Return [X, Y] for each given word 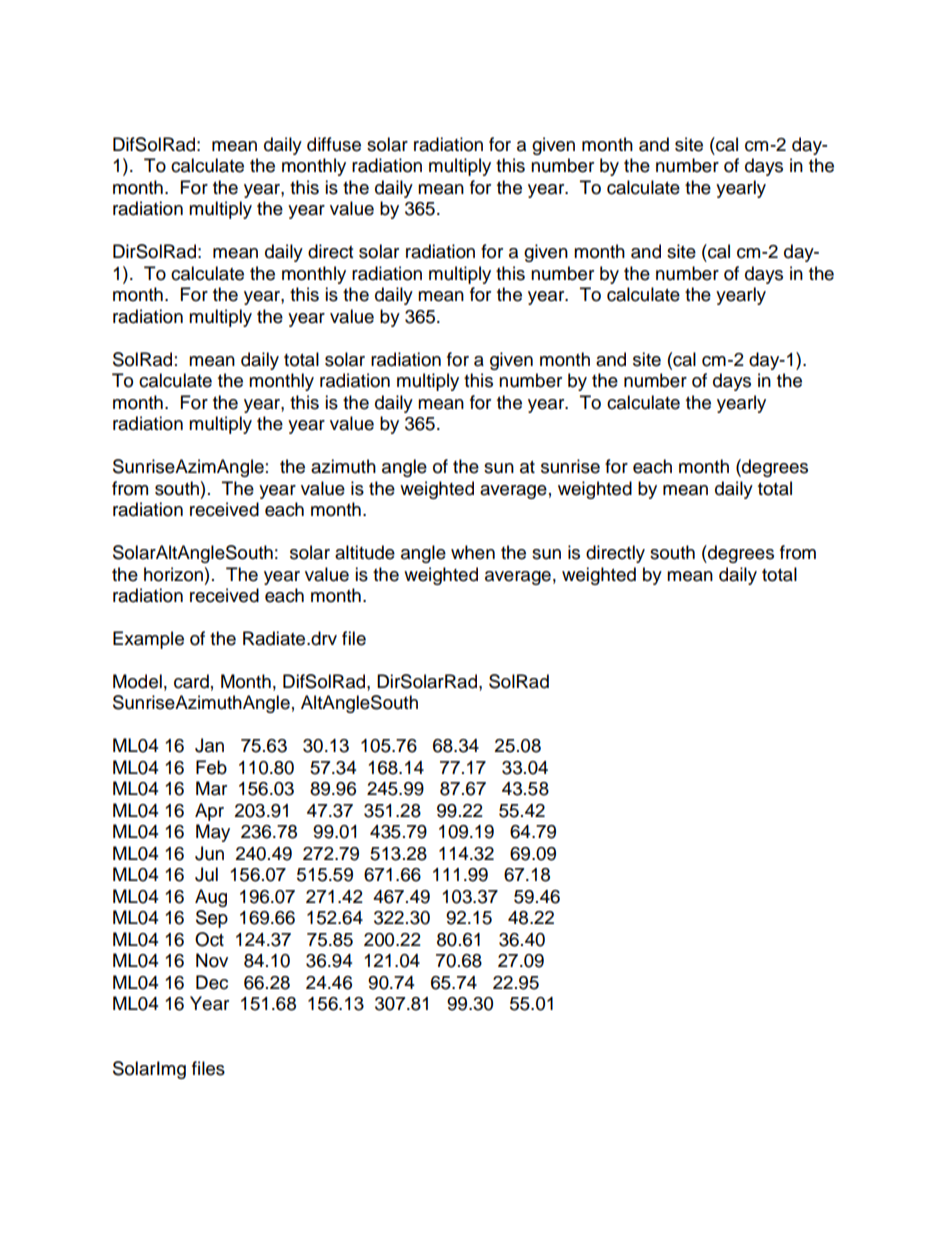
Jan [209, 745]
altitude [365, 552]
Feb [211, 767]
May [213, 833]
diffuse [334, 144]
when [473, 552]
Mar [211, 788]
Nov [212, 960]
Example [148, 640]
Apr [209, 812]
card [191, 681]
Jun [209, 853]
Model [137, 681]
